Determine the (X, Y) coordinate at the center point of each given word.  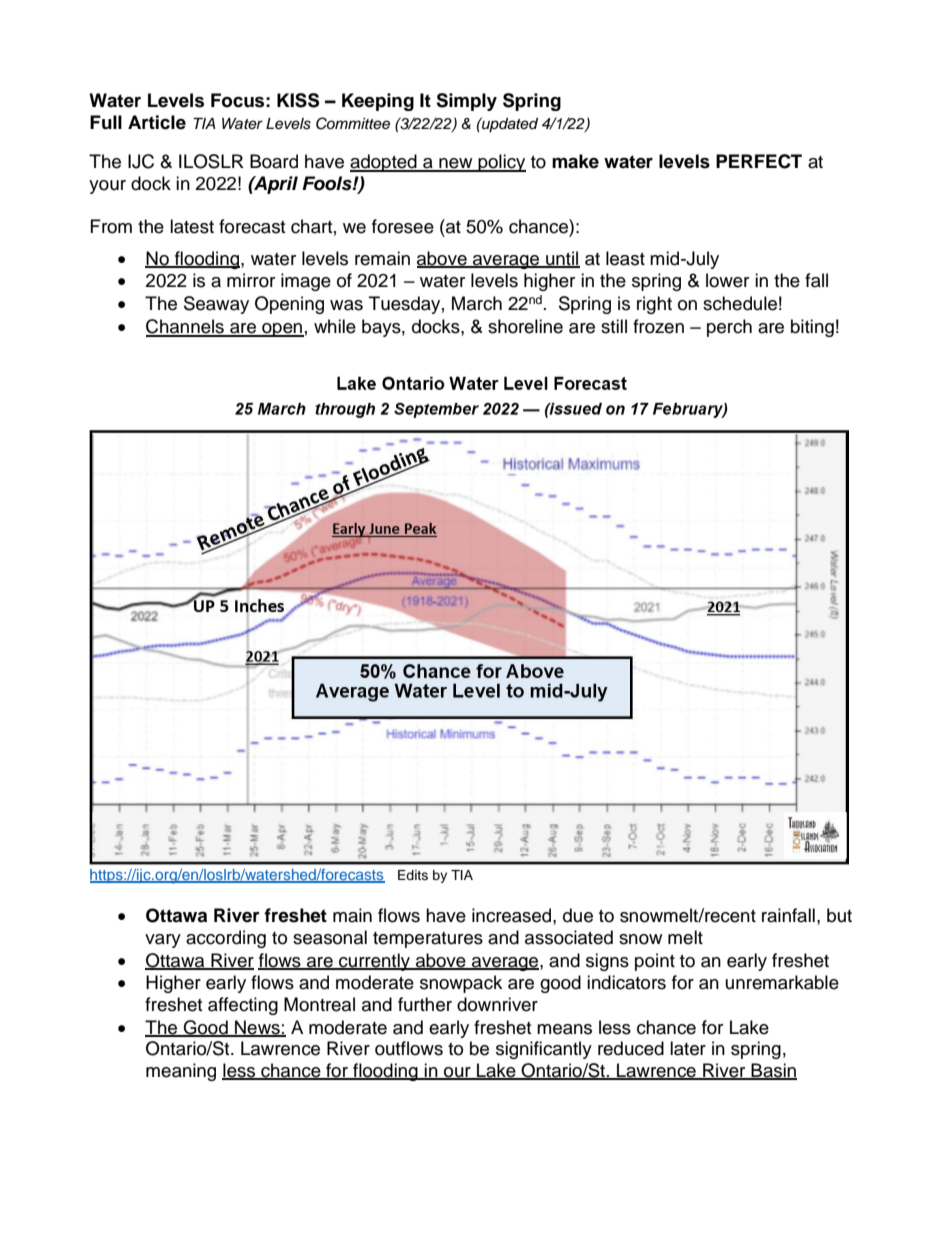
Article (157, 122)
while (335, 326)
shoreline (525, 326)
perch (729, 328)
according (226, 939)
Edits (413, 875)
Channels (186, 327)
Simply (466, 102)
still (614, 326)
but (839, 915)
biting (812, 328)
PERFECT (759, 161)
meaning (181, 1072)
